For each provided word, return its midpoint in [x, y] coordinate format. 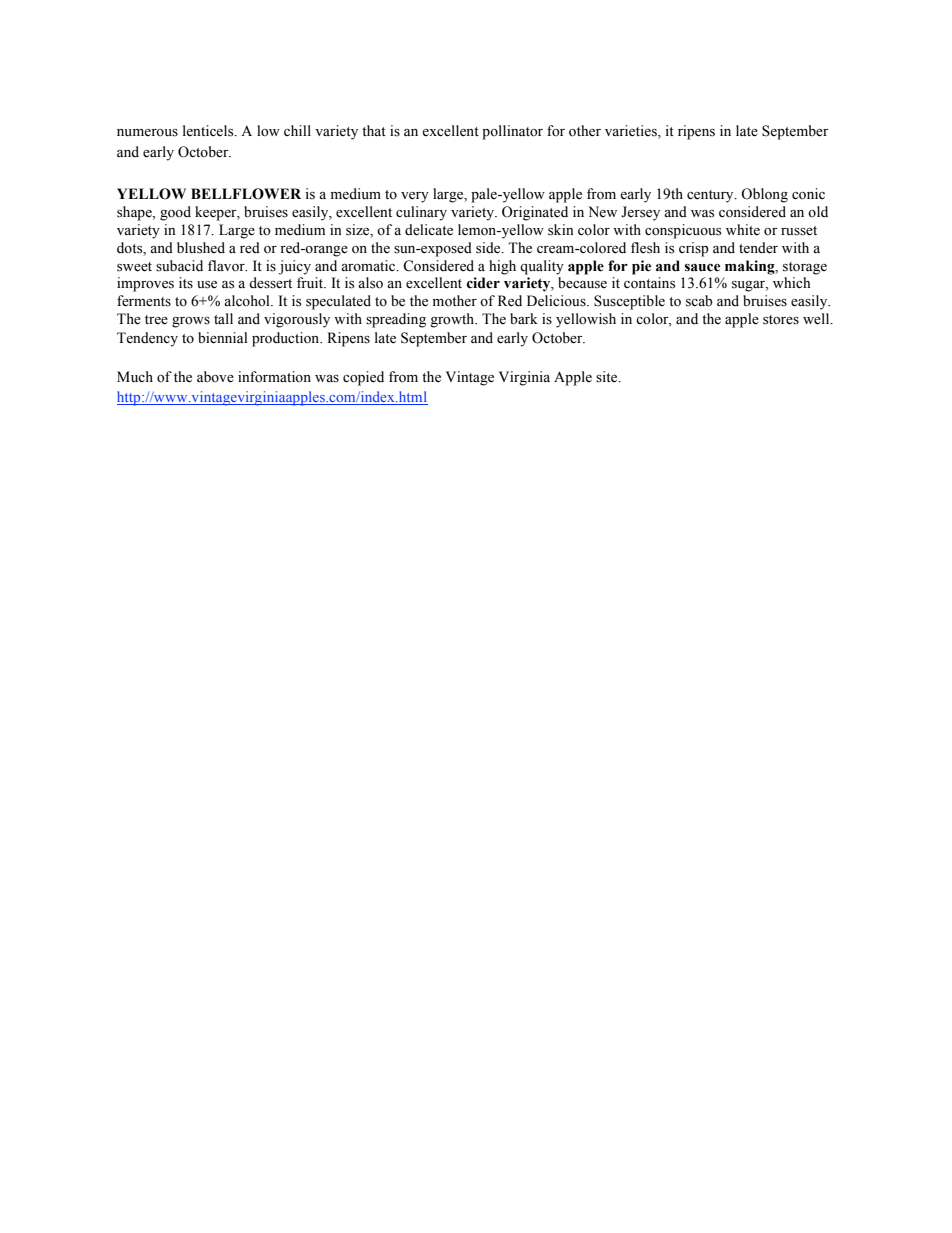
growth [453, 320]
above [215, 377]
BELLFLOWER [246, 194]
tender [758, 248]
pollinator [512, 132]
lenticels [209, 131]
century [711, 196]
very [415, 197]
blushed [201, 248]
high [502, 267]
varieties [632, 132]
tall [223, 318]
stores [781, 320]
